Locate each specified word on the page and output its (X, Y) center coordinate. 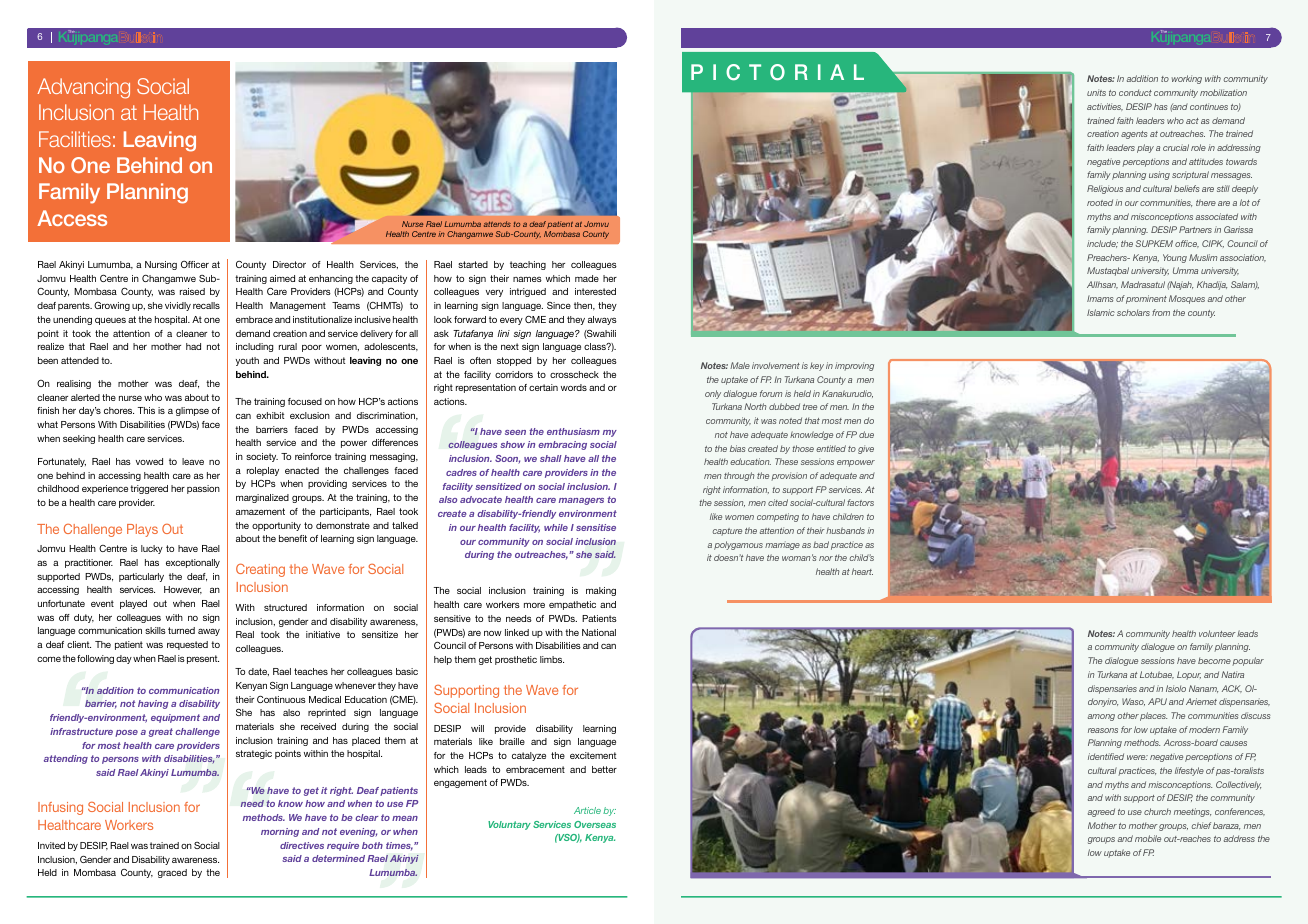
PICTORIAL (777, 72)
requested (187, 645)
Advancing (83, 88)
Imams (1100, 298)
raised (192, 291)
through (739, 476)
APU (1157, 701)
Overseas (595, 824)
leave (193, 461)
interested (595, 291)
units (1096, 92)
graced (172, 873)
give (866, 449)
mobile (1148, 838)
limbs (552, 659)
